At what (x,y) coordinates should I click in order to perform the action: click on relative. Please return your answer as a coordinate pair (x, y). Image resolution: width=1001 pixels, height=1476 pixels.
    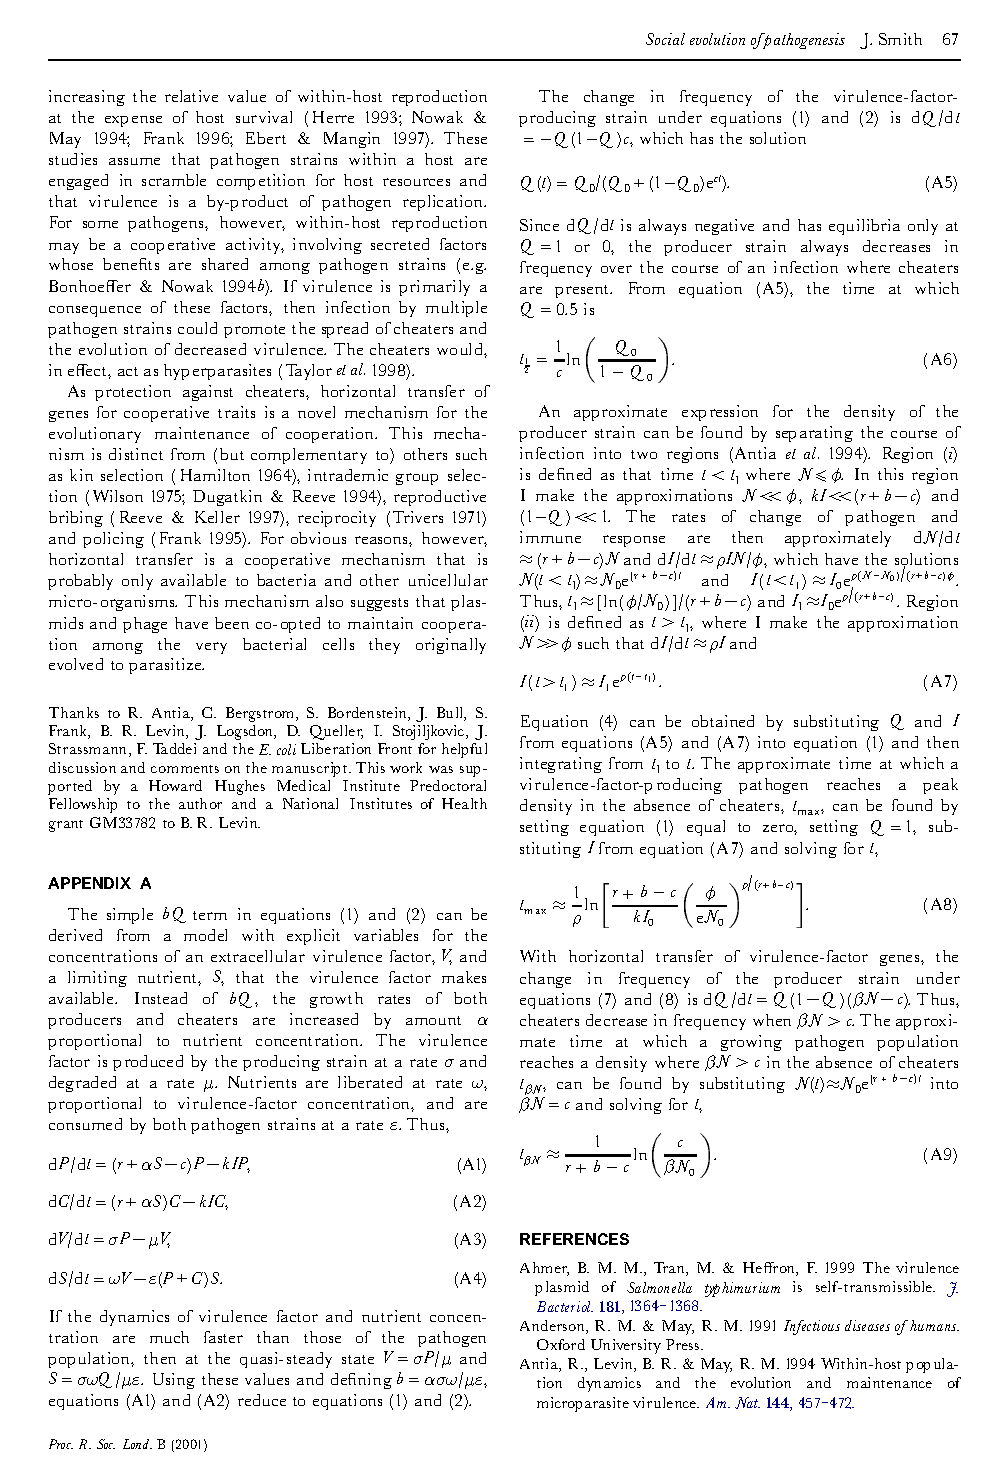
    Looking at the image, I should click on (191, 96).
